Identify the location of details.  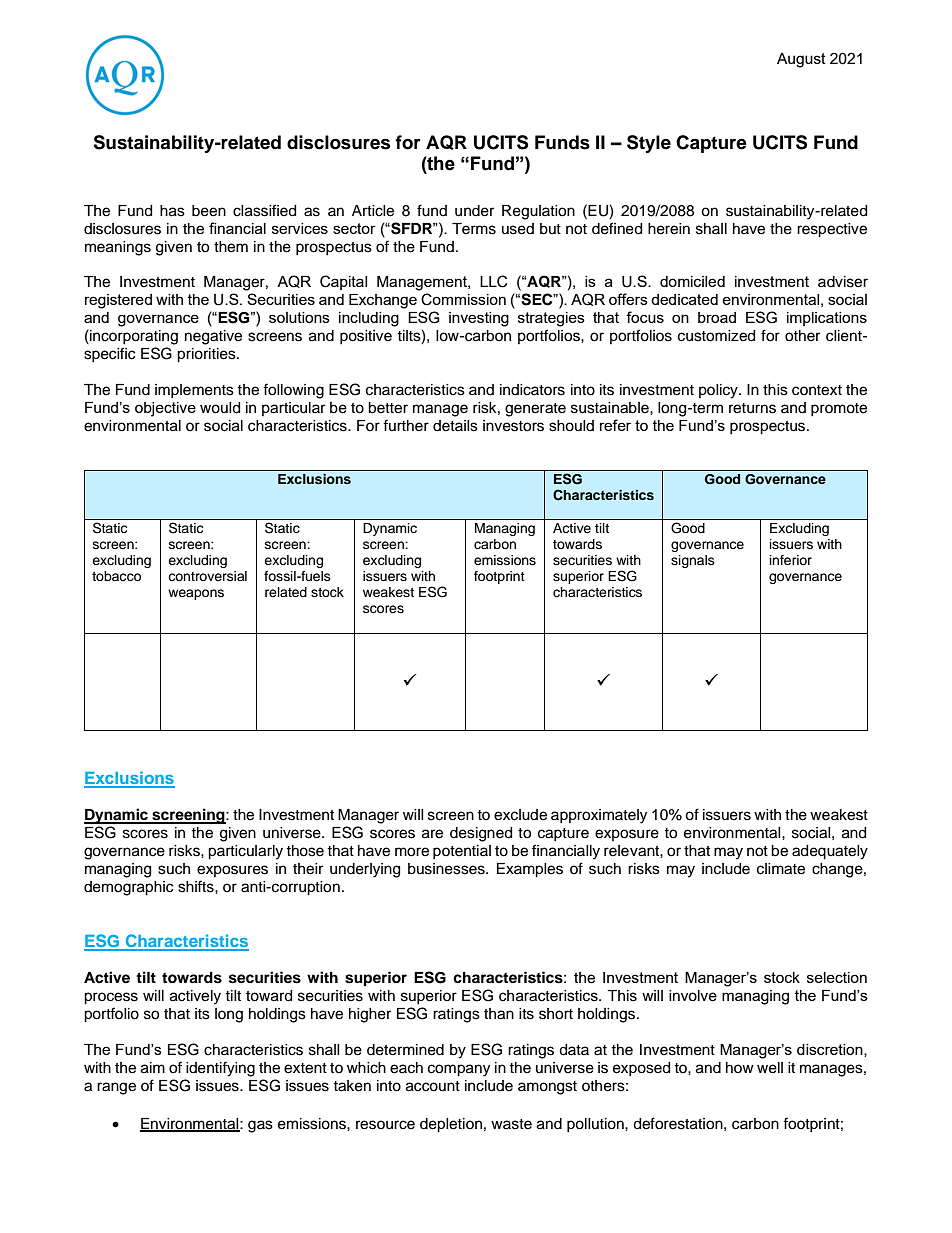
(455, 426).
